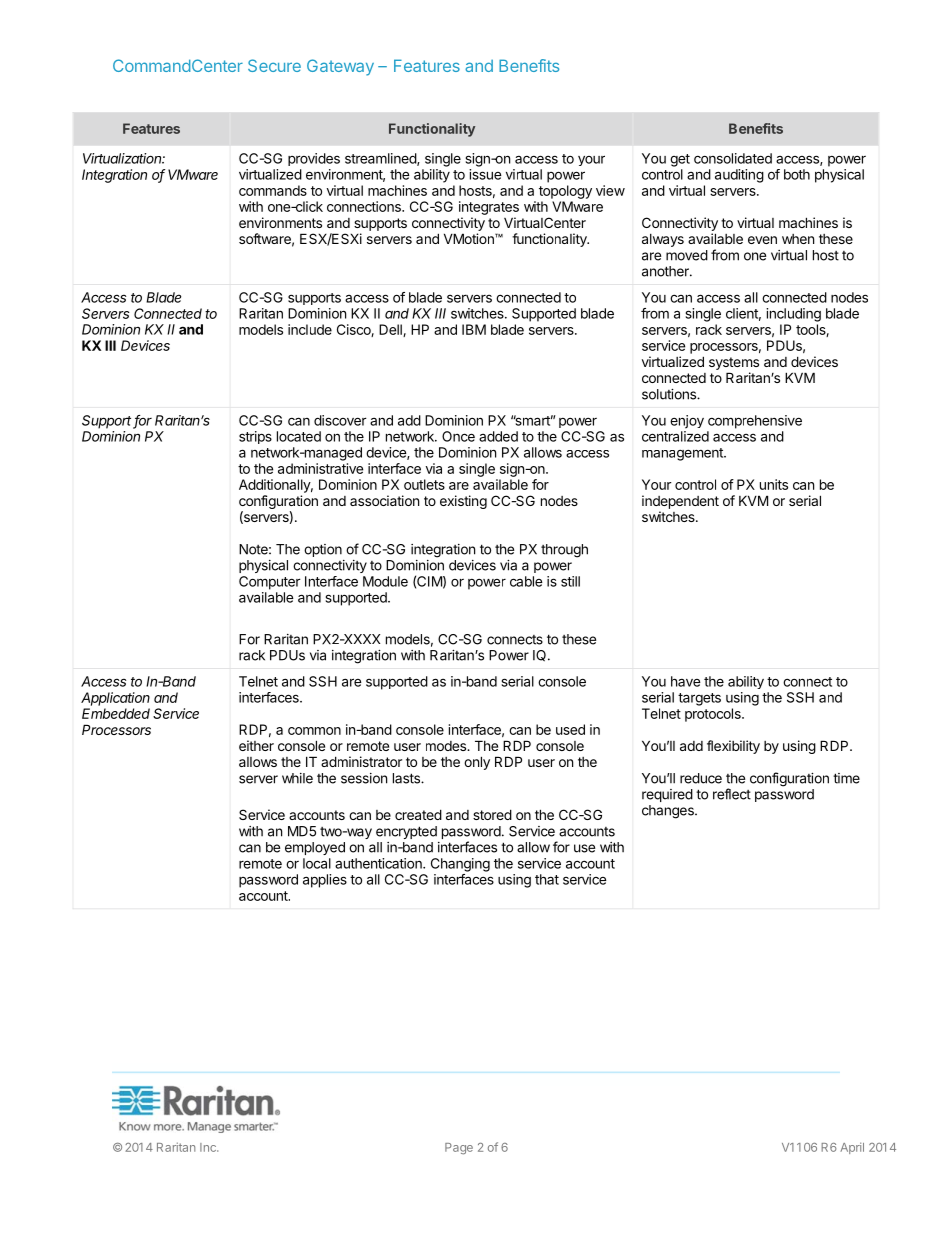 The width and height of the screenshot is (952, 1233). What do you see at coordinates (733, 158) in the screenshot?
I see `consolidated` at bounding box center [733, 158].
